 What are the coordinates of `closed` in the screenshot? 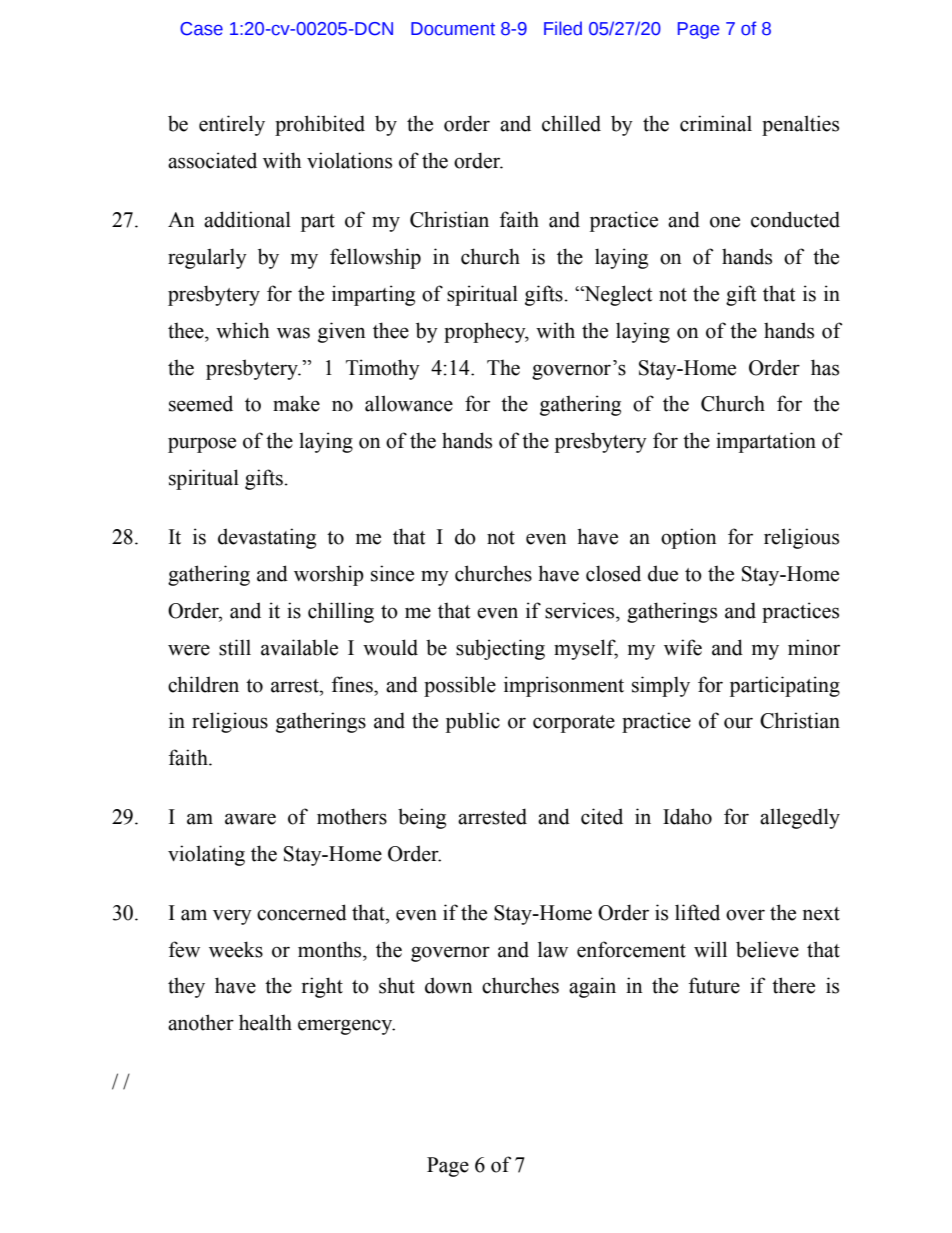 It's located at (613, 573).
